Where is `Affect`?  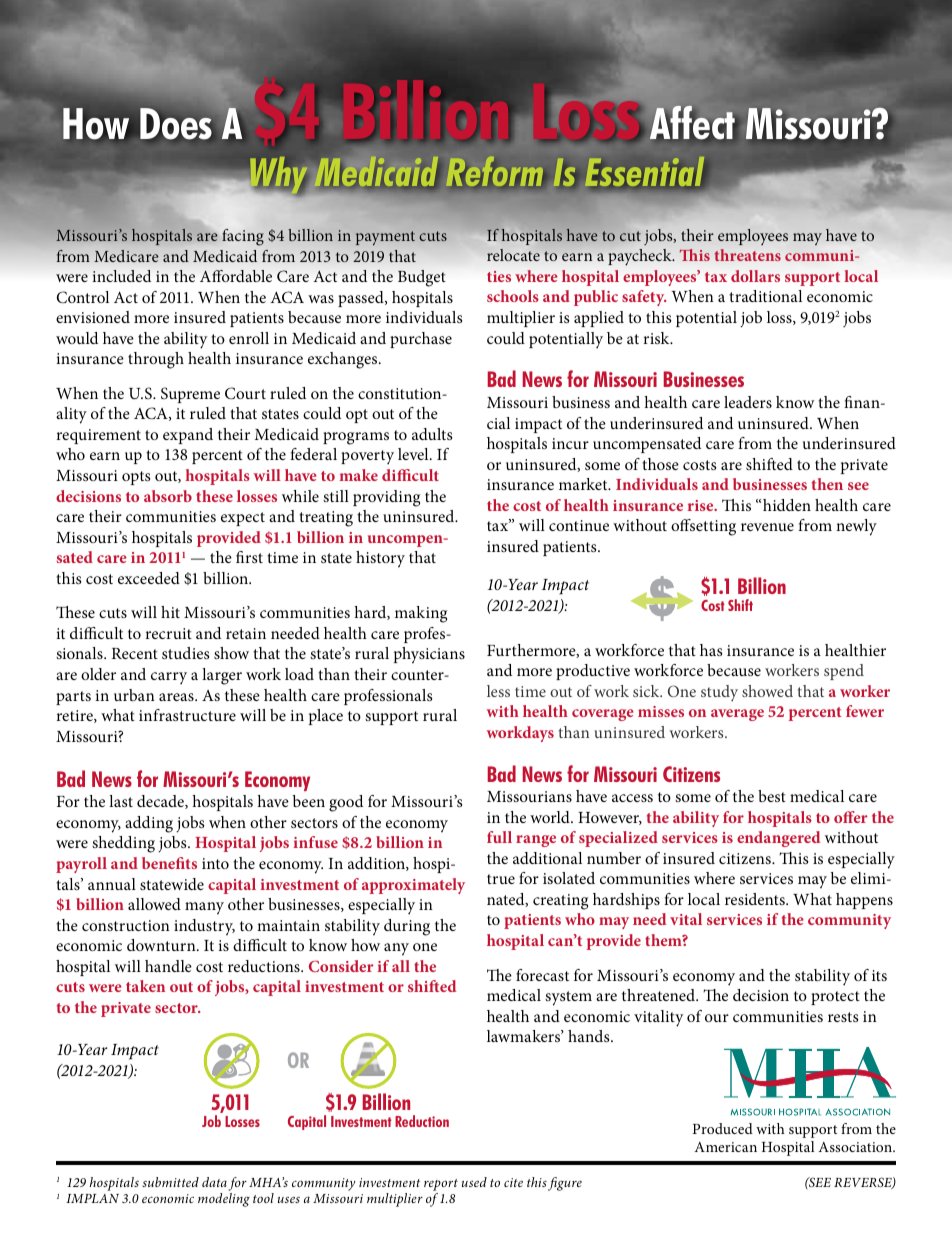
Affect is located at coordinates (694, 123).
